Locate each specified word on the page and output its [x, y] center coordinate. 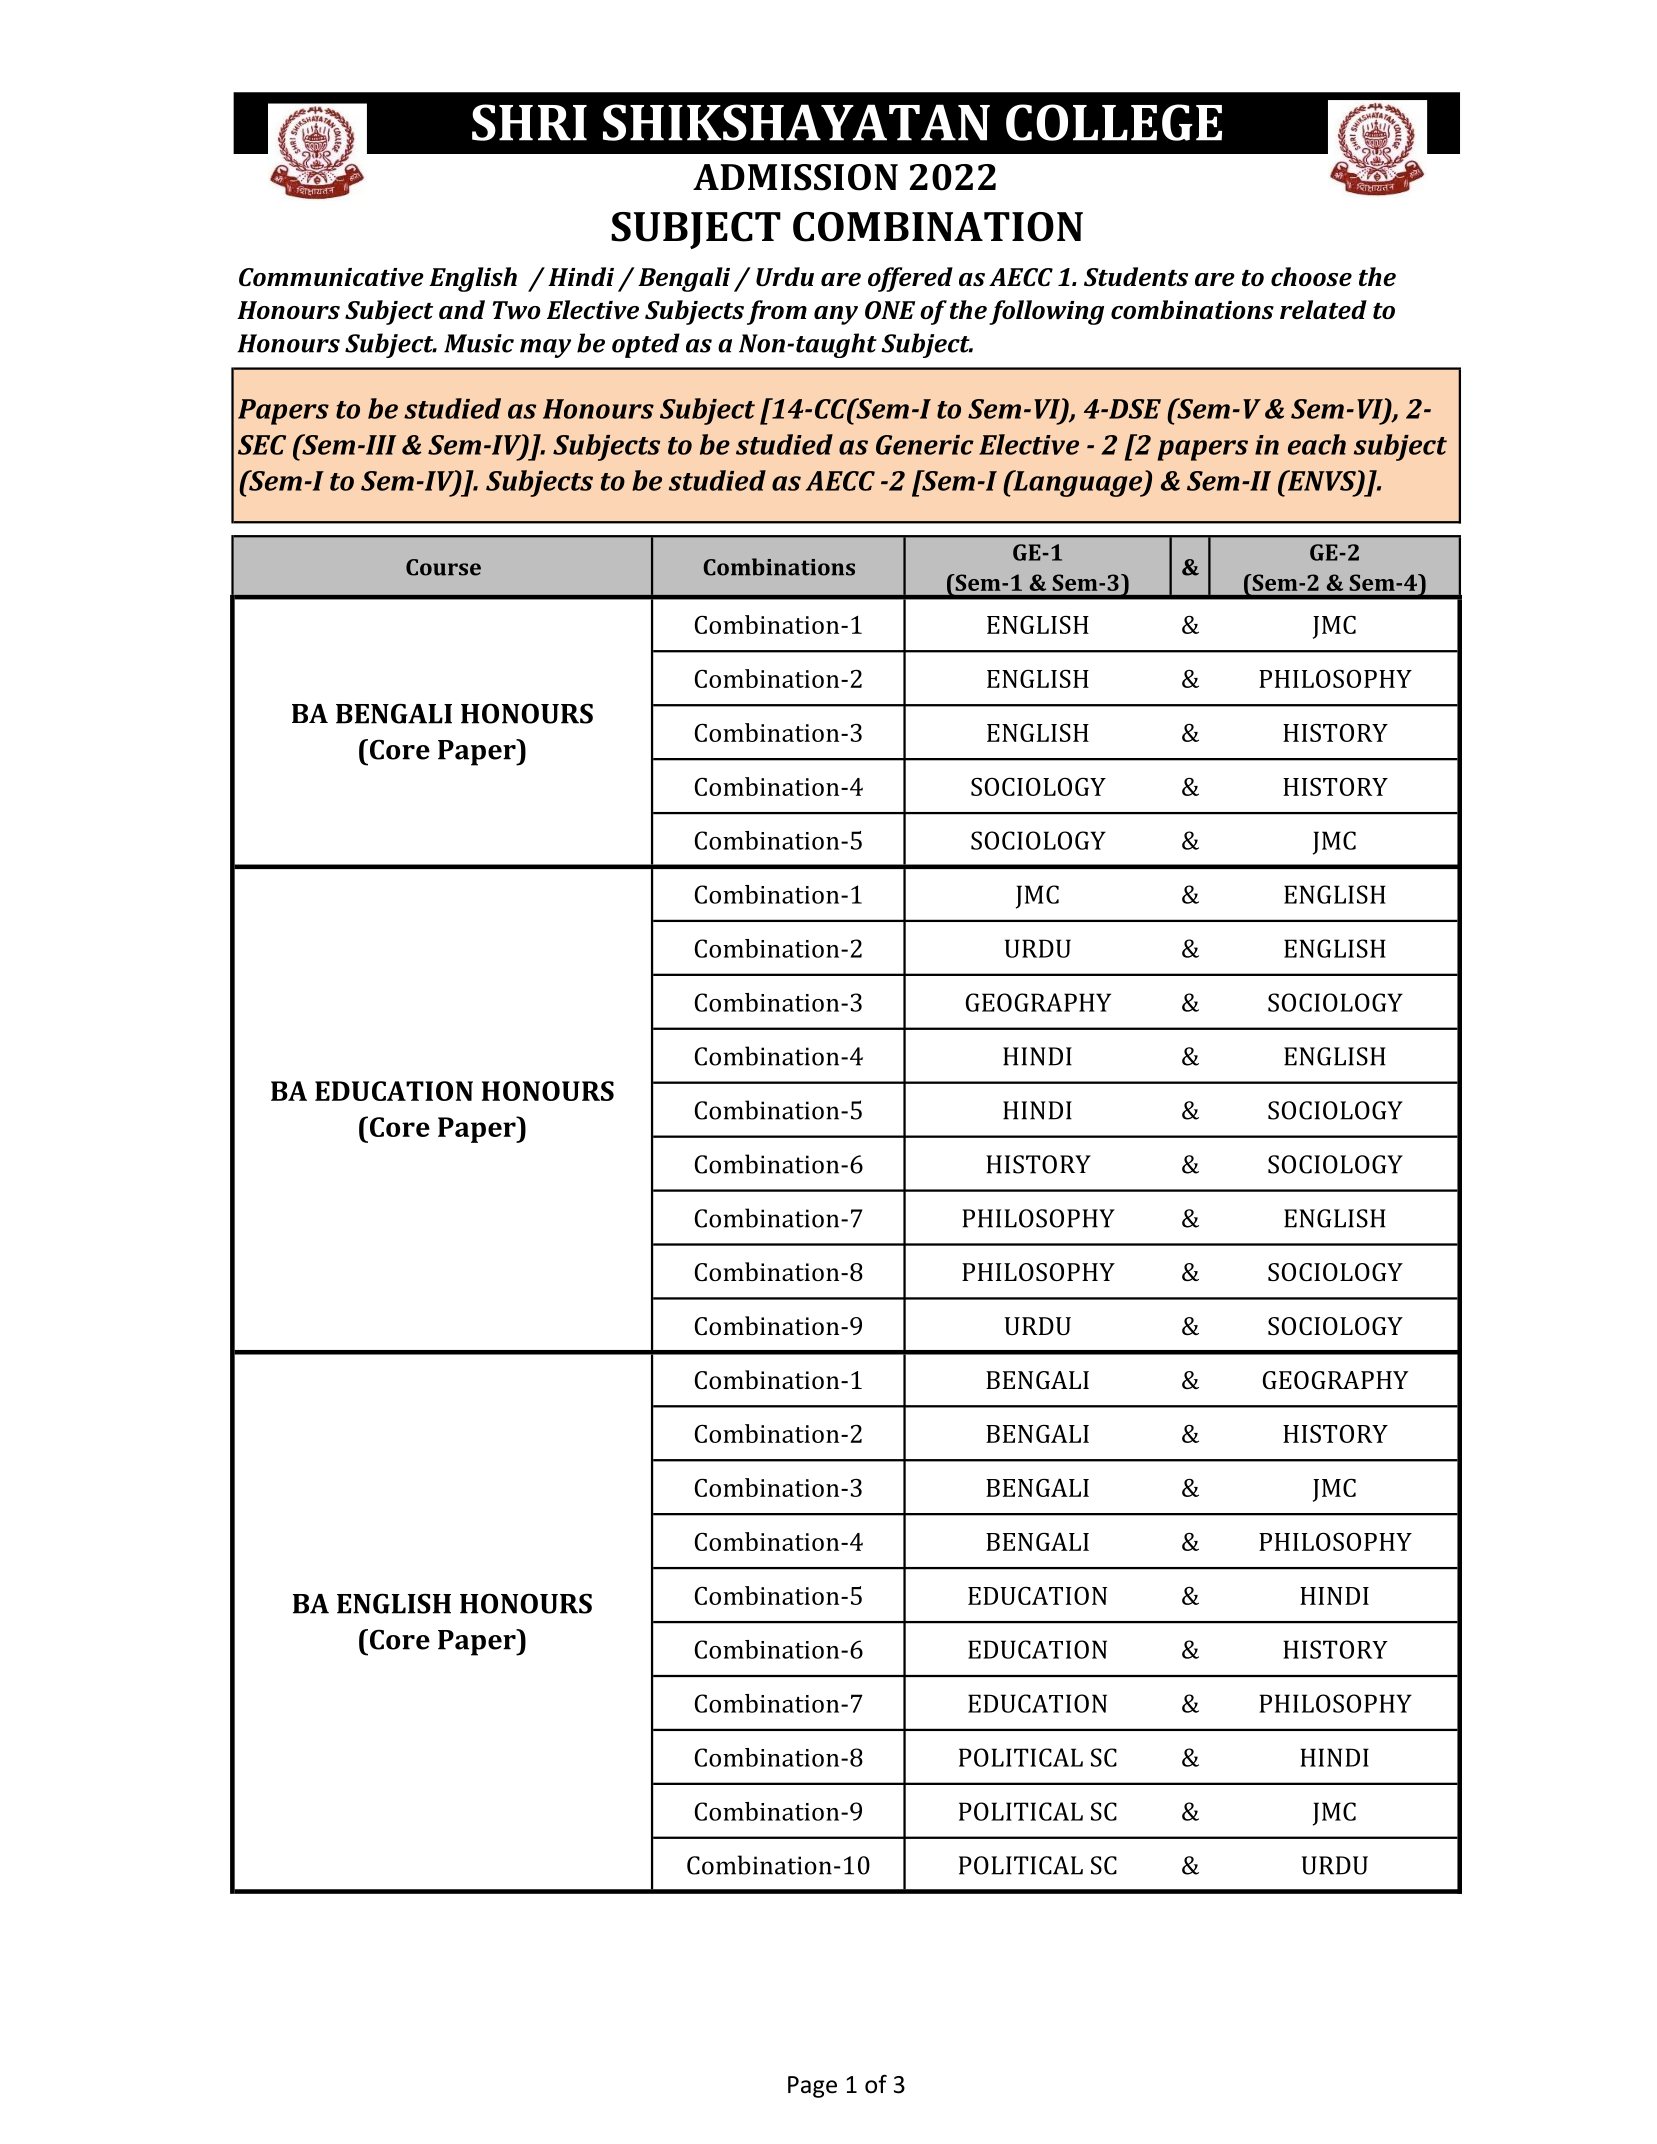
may [545, 348]
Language [1077, 483]
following [1046, 312]
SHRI [529, 122]
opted [646, 345]
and [462, 309]
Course [443, 567]
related [1323, 309]
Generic [925, 445]
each [1317, 444]
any [836, 315]
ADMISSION [795, 177]
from [777, 312]
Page [812, 2087]
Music [479, 343]
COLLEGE [1114, 122]
